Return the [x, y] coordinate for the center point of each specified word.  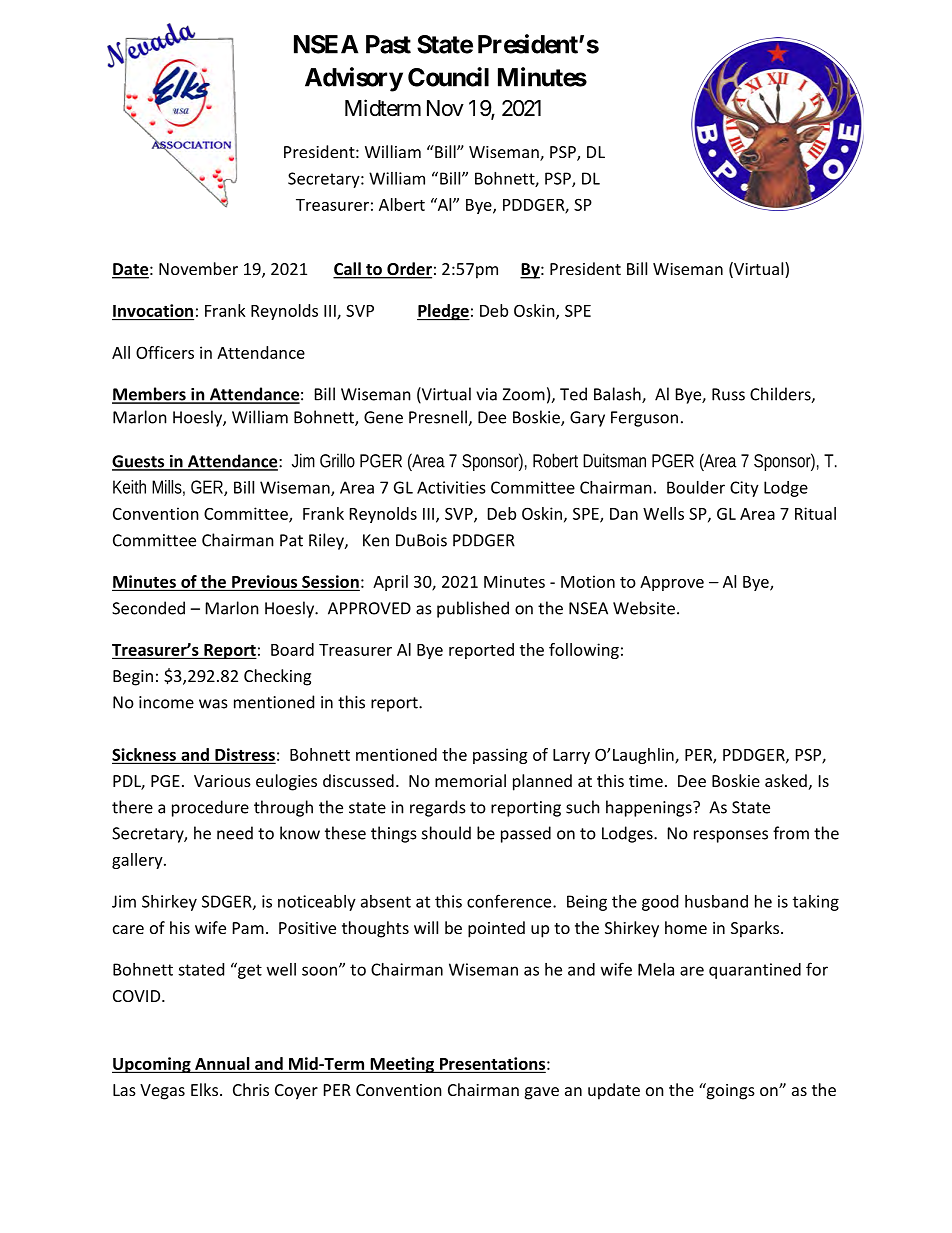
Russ [728, 394]
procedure [210, 808]
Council [448, 77]
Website [644, 608]
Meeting [402, 1065]
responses [731, 836]
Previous [264, 581]
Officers [165, 352]
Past [388, 44]
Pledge [443, 312]
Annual [222, 1063]
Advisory [354, 79]
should [446, 833]
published [473, 609]
